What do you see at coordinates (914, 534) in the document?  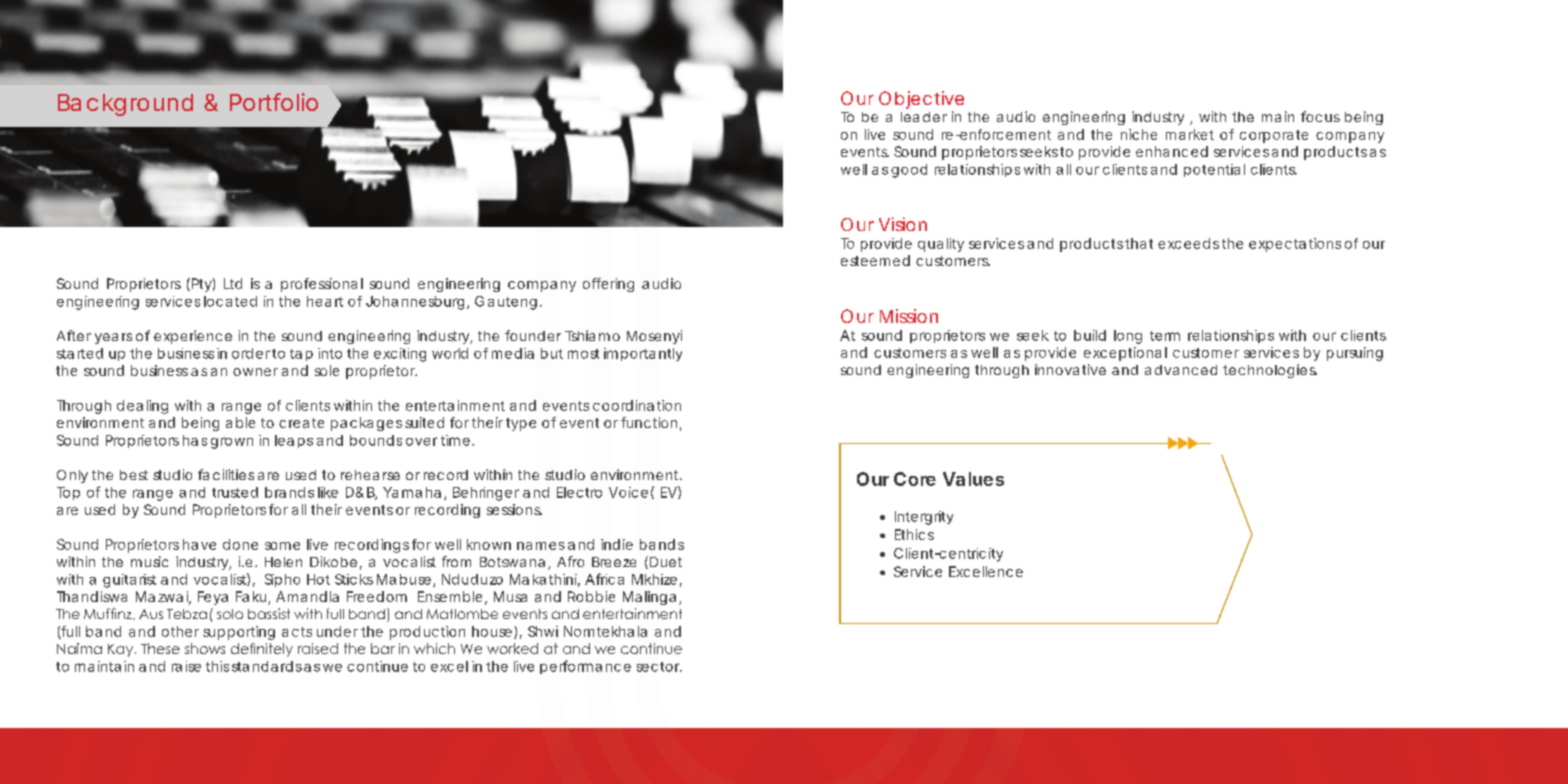 I see `Ethics` at bounding box center [914, 534].
